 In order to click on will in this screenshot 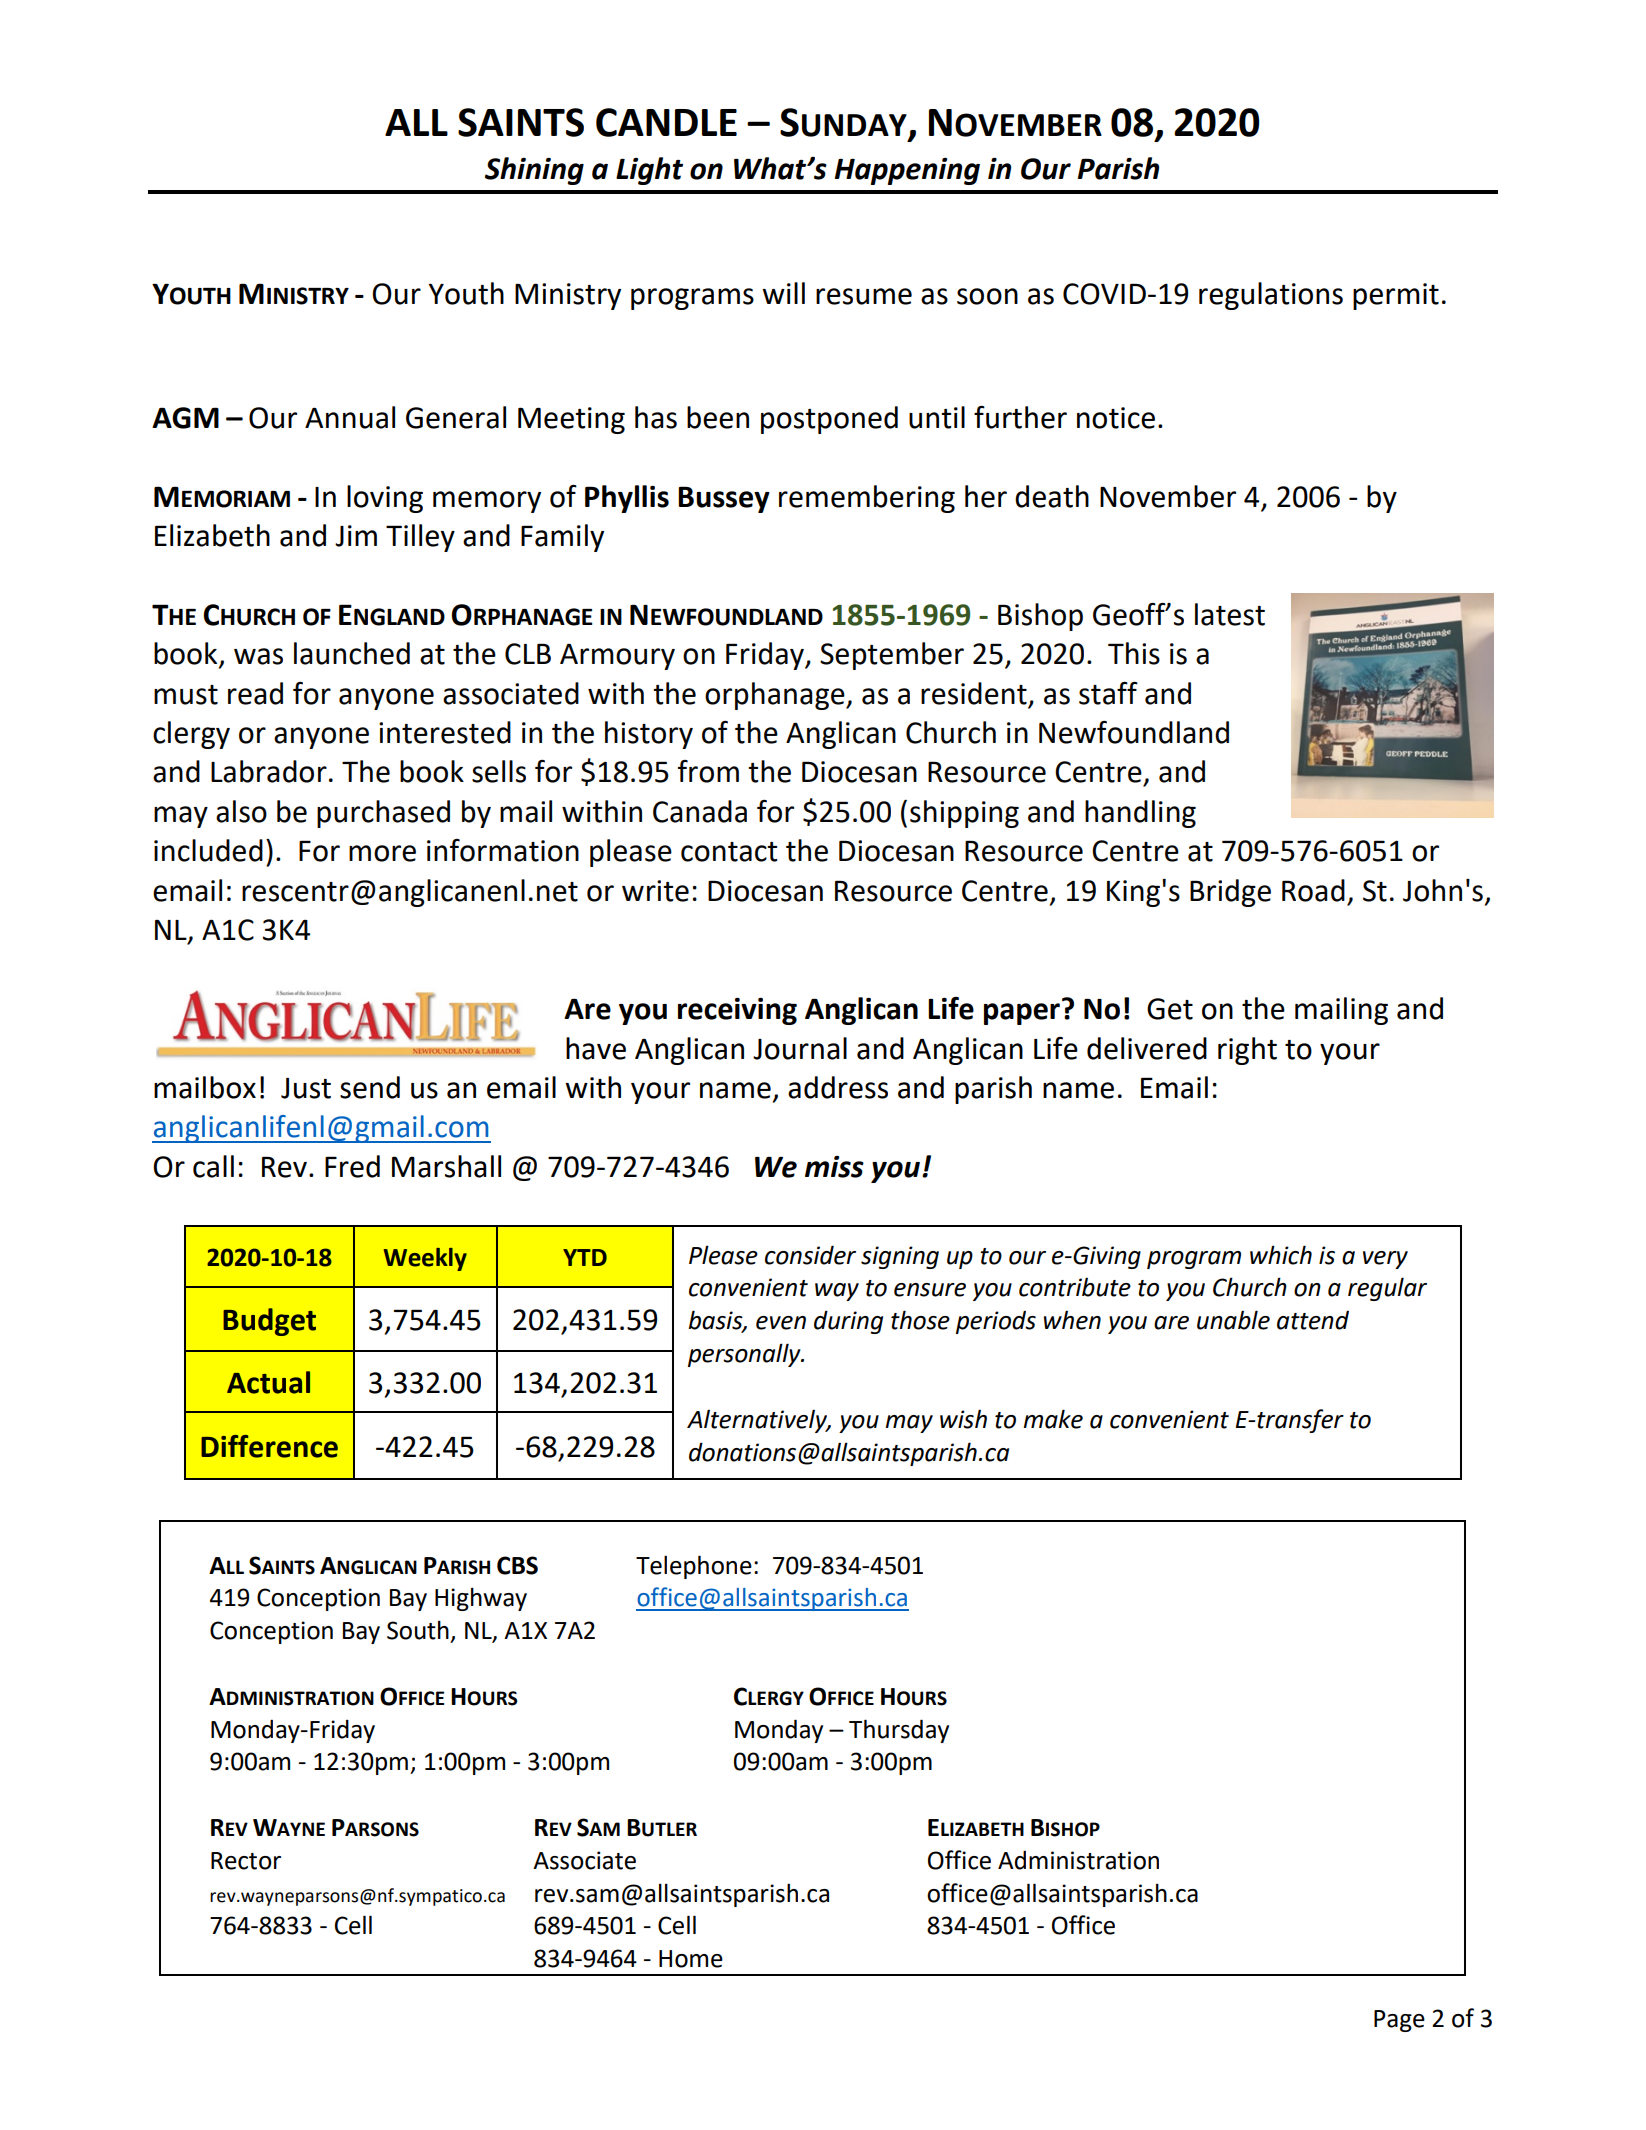, I will do `click(783, 293)`.
